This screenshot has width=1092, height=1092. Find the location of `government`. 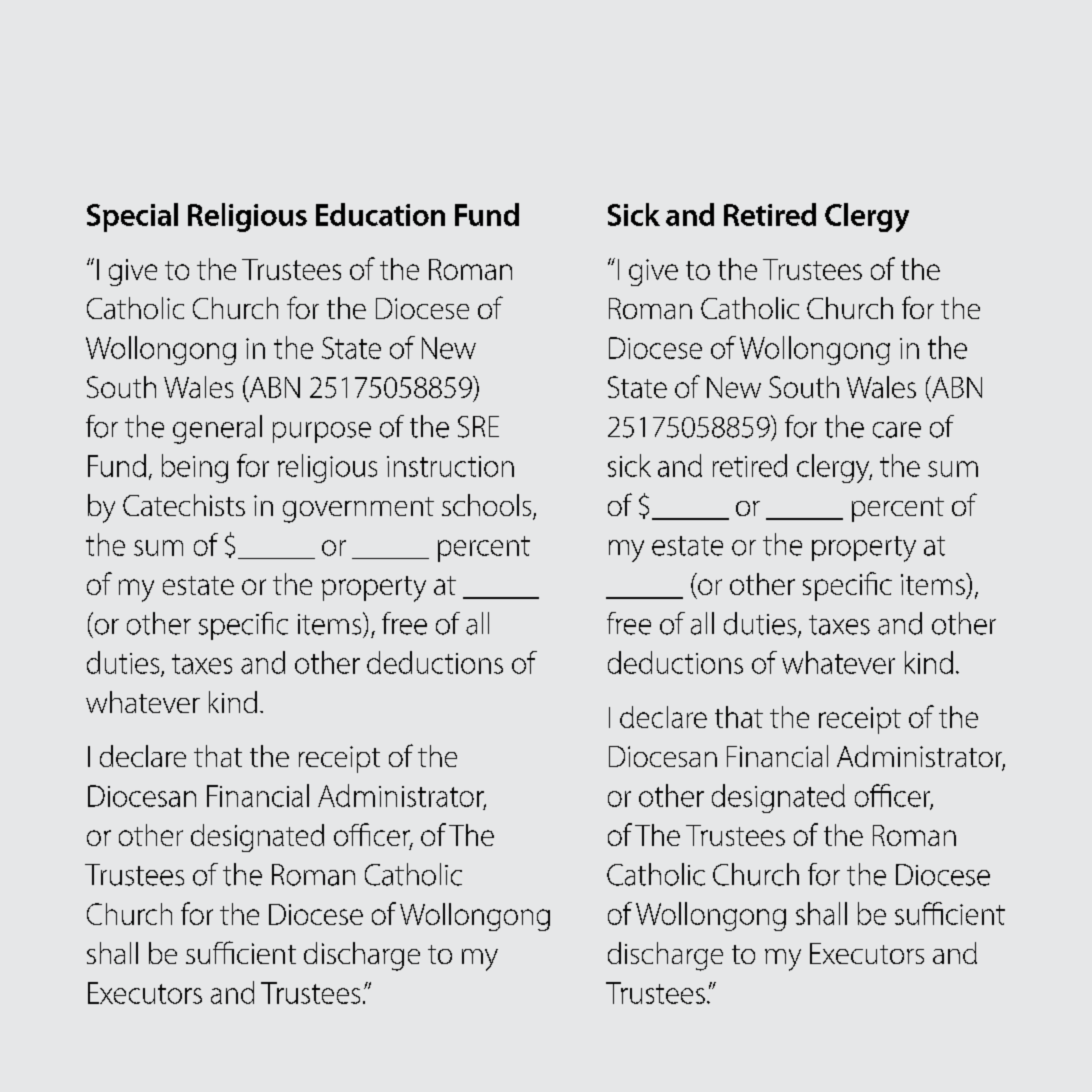

government is located at coordinates (358, 510).
